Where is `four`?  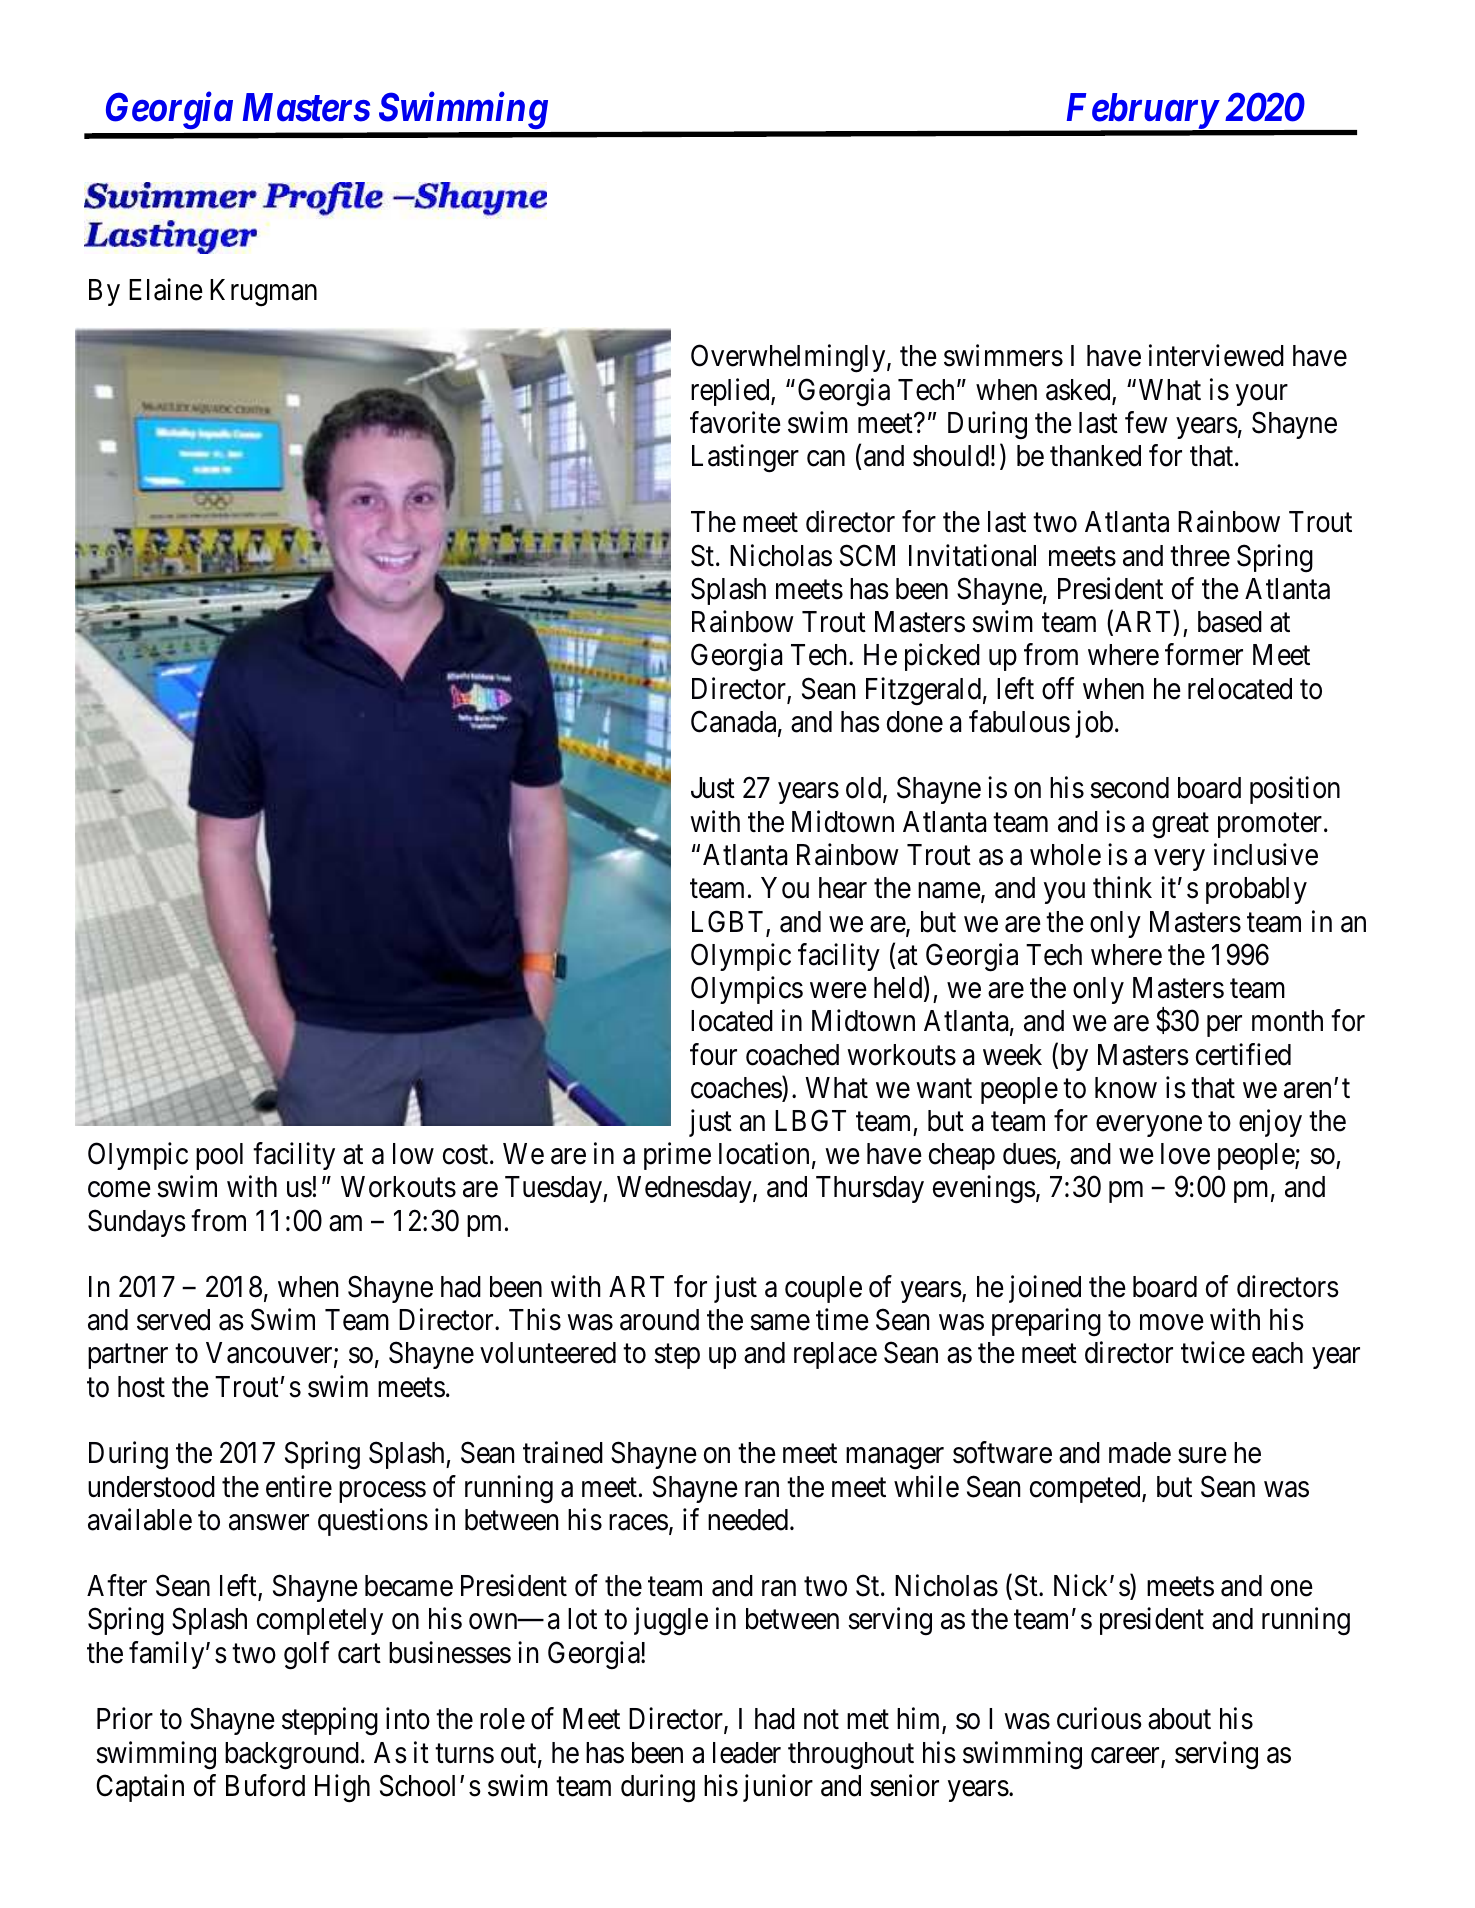
four is located at coordinates (713, 1054).
